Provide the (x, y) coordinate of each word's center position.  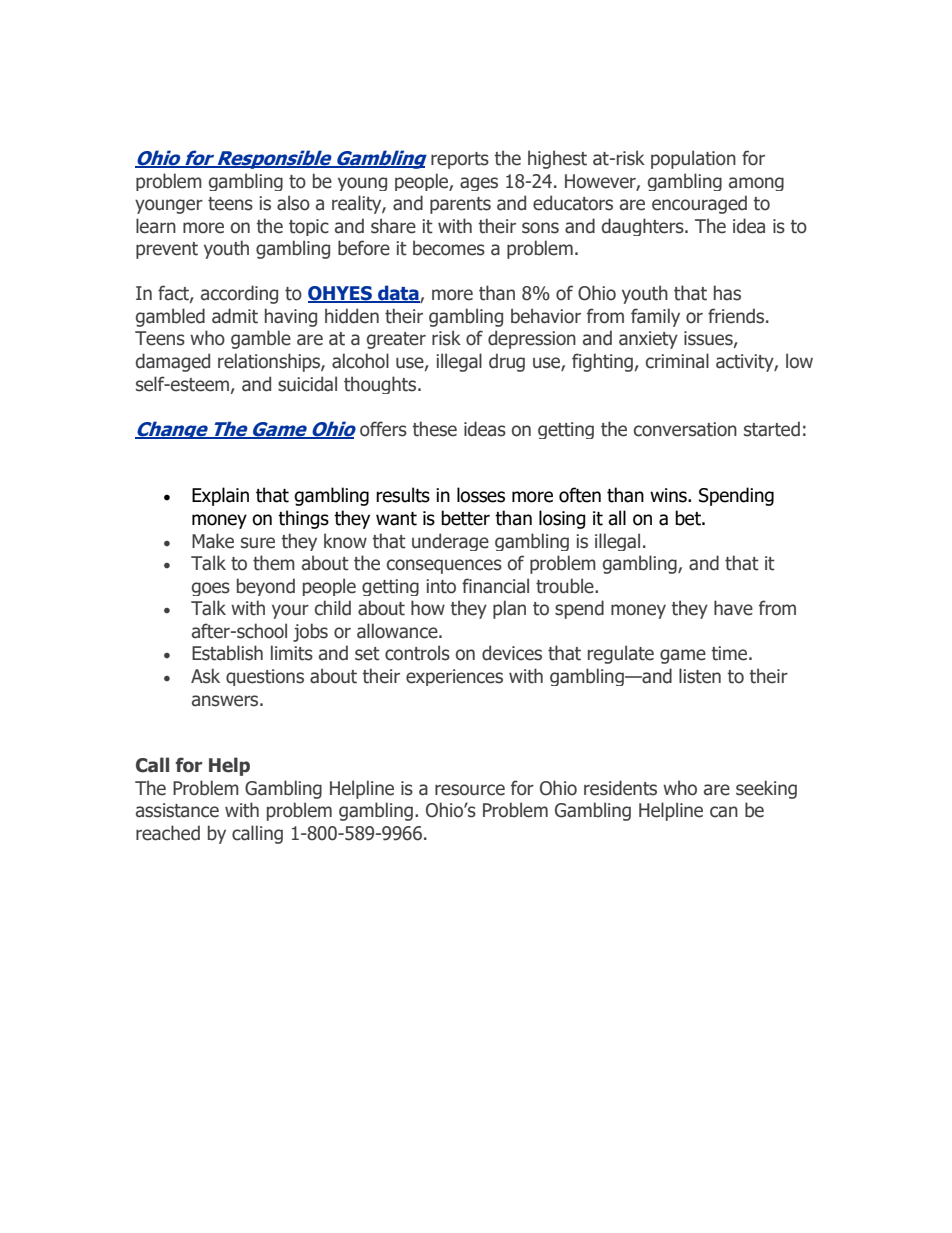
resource (470, 790)
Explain (220, 496)
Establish (227, 653)
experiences (454, 677)
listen (700, 676)
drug (507, 362)
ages (479, 184)
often (580, 495)
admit (235, 316)
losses (481, 495)
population (693, 159)
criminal (677, 361)
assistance (177, 810)
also (293, 203)
